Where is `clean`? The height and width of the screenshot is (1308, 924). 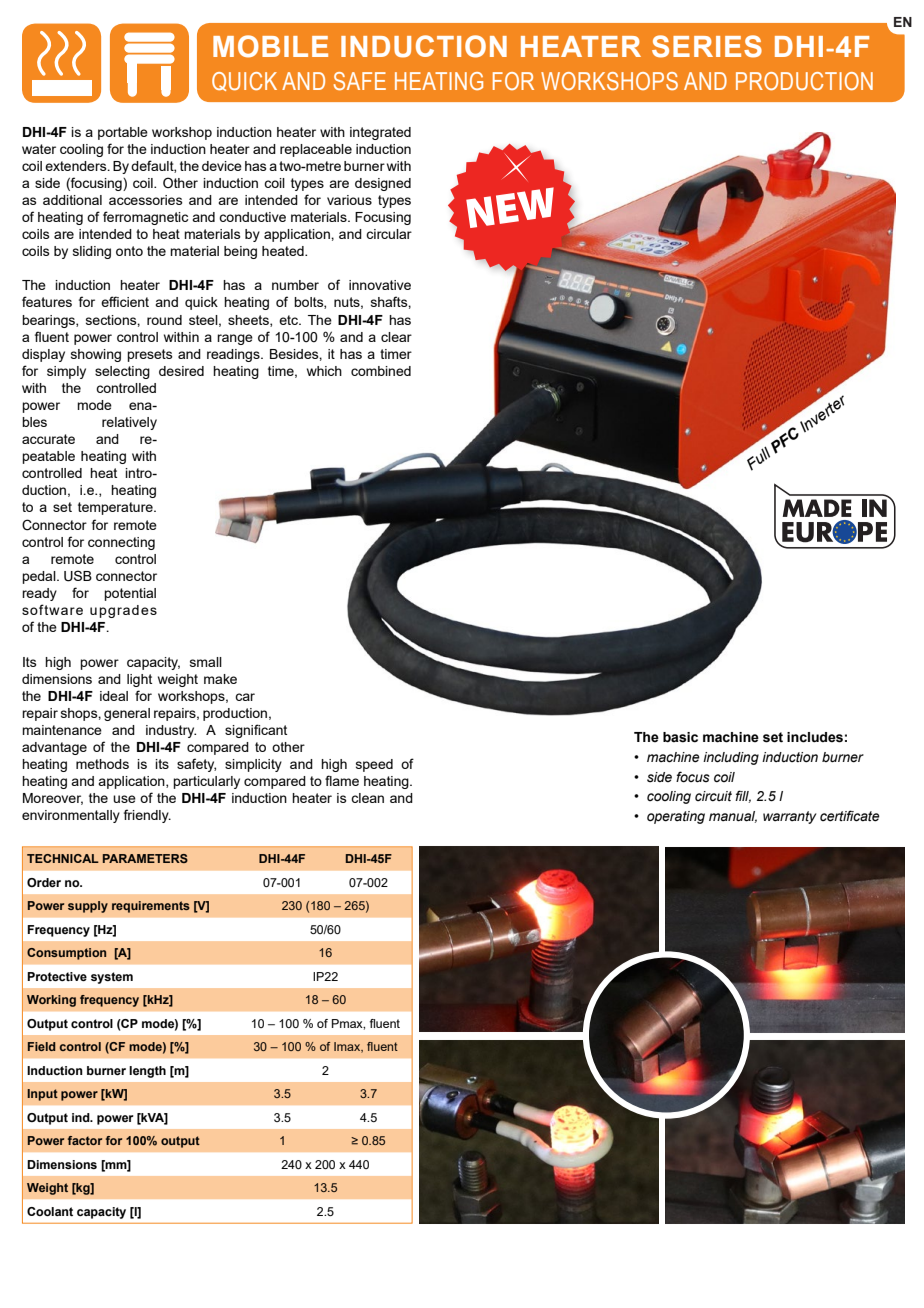
clean is located at coordinates (367, 798).
